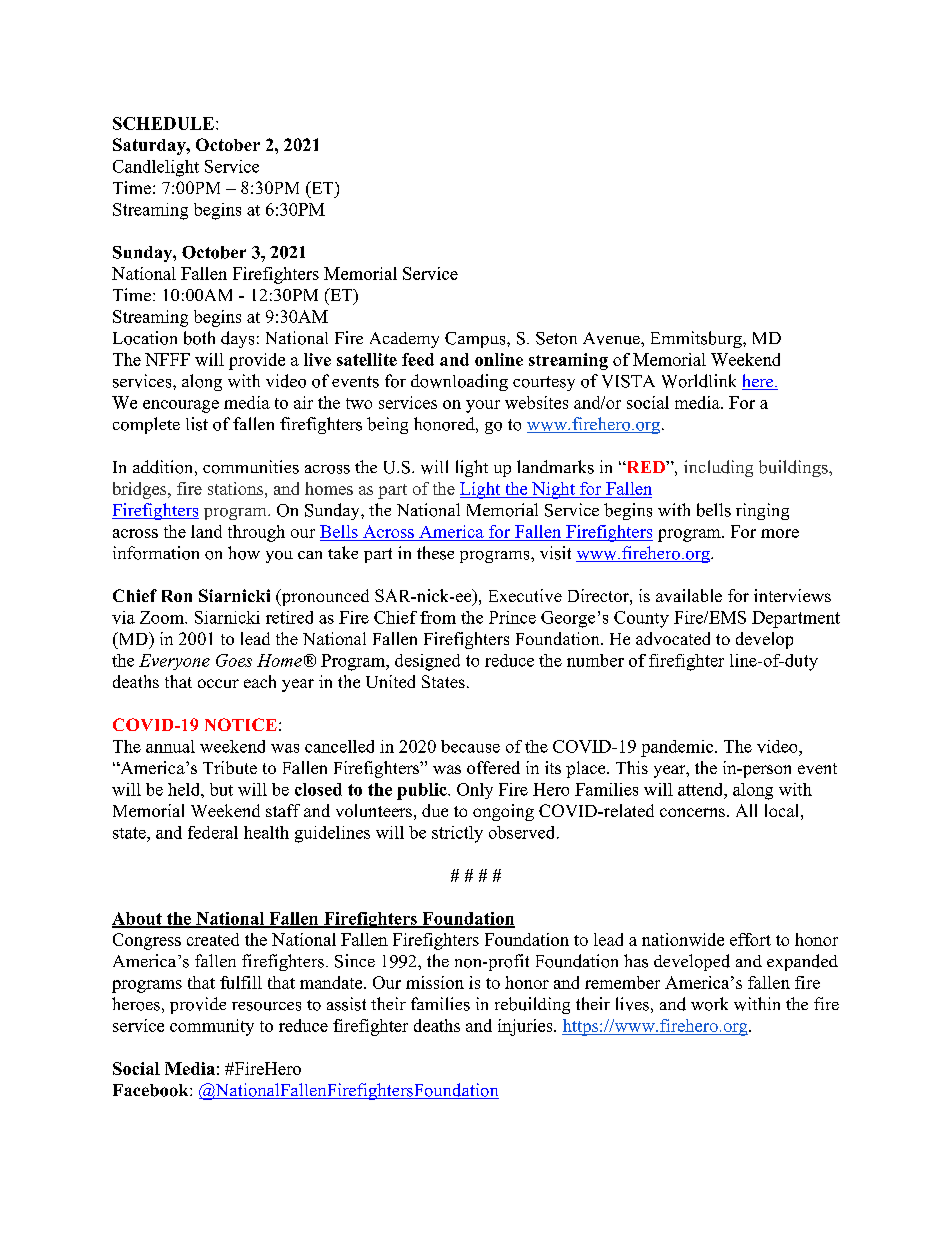 This page has width=952, height=1233. Describe the element at coordinates (692, 812) in the page. I see `concerns` at that location.
